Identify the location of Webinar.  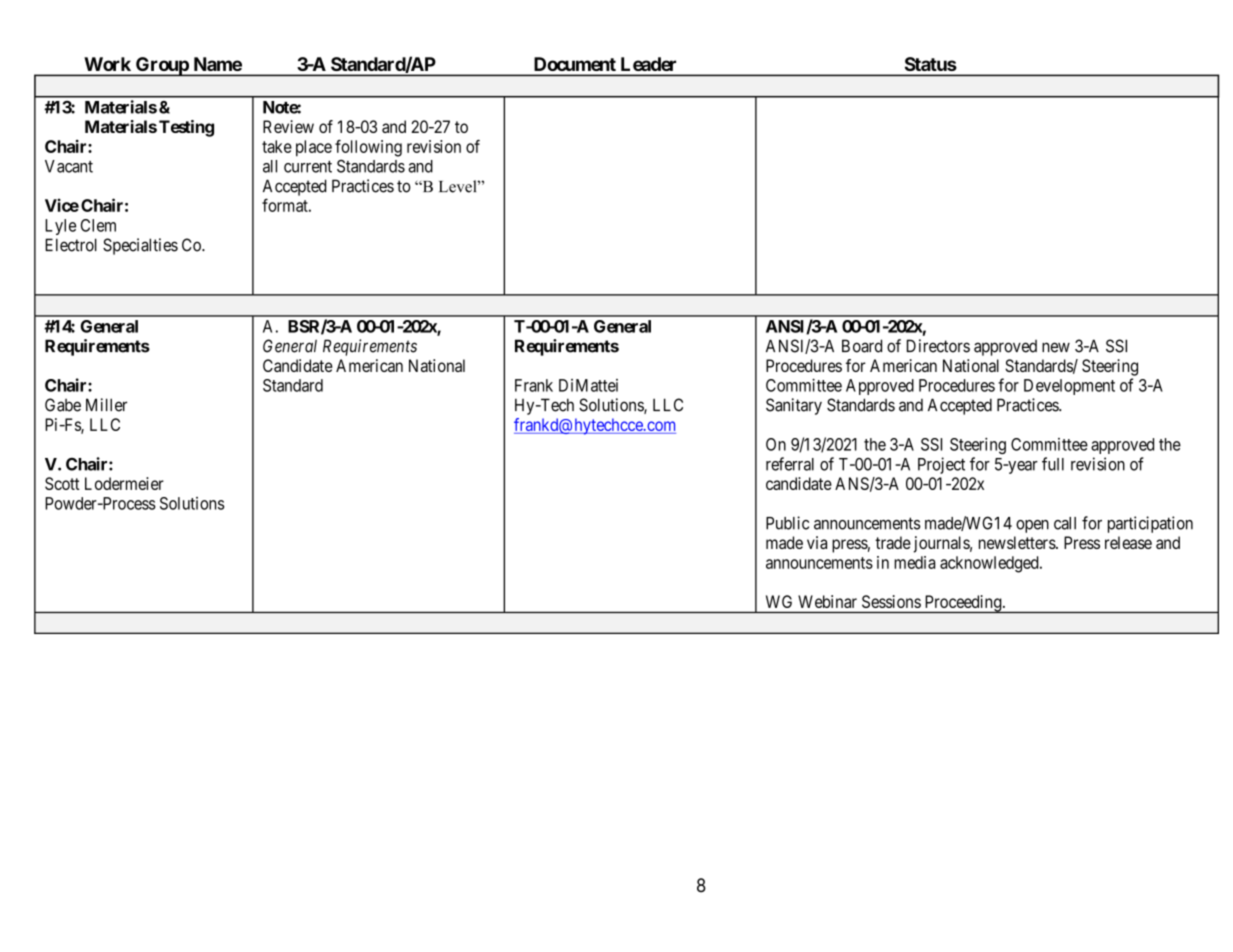
(827, 601).
